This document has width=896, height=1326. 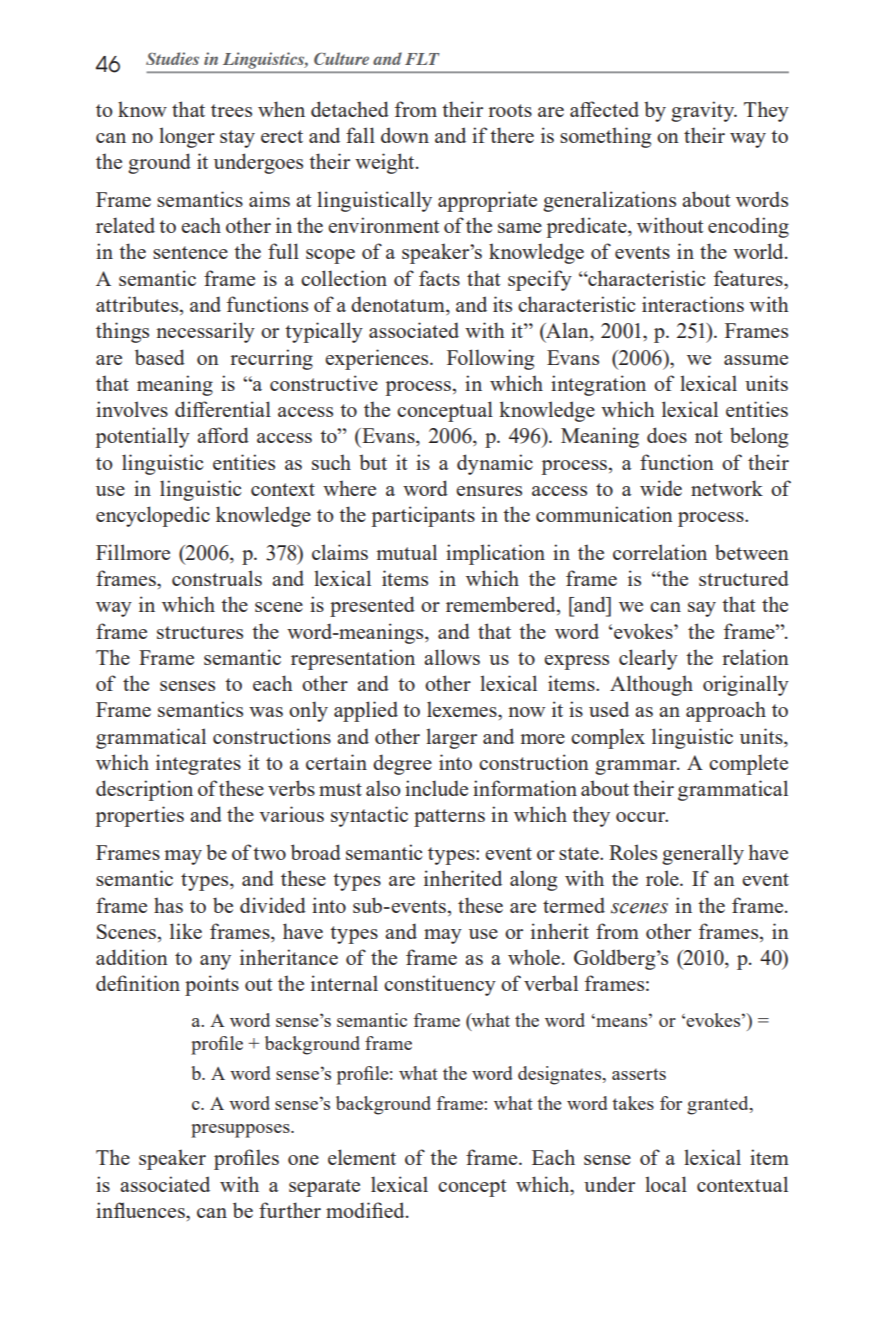 What do you see at coordinates (703, 854) in the document?
I see `generally` at bounding box center [703, 854].
